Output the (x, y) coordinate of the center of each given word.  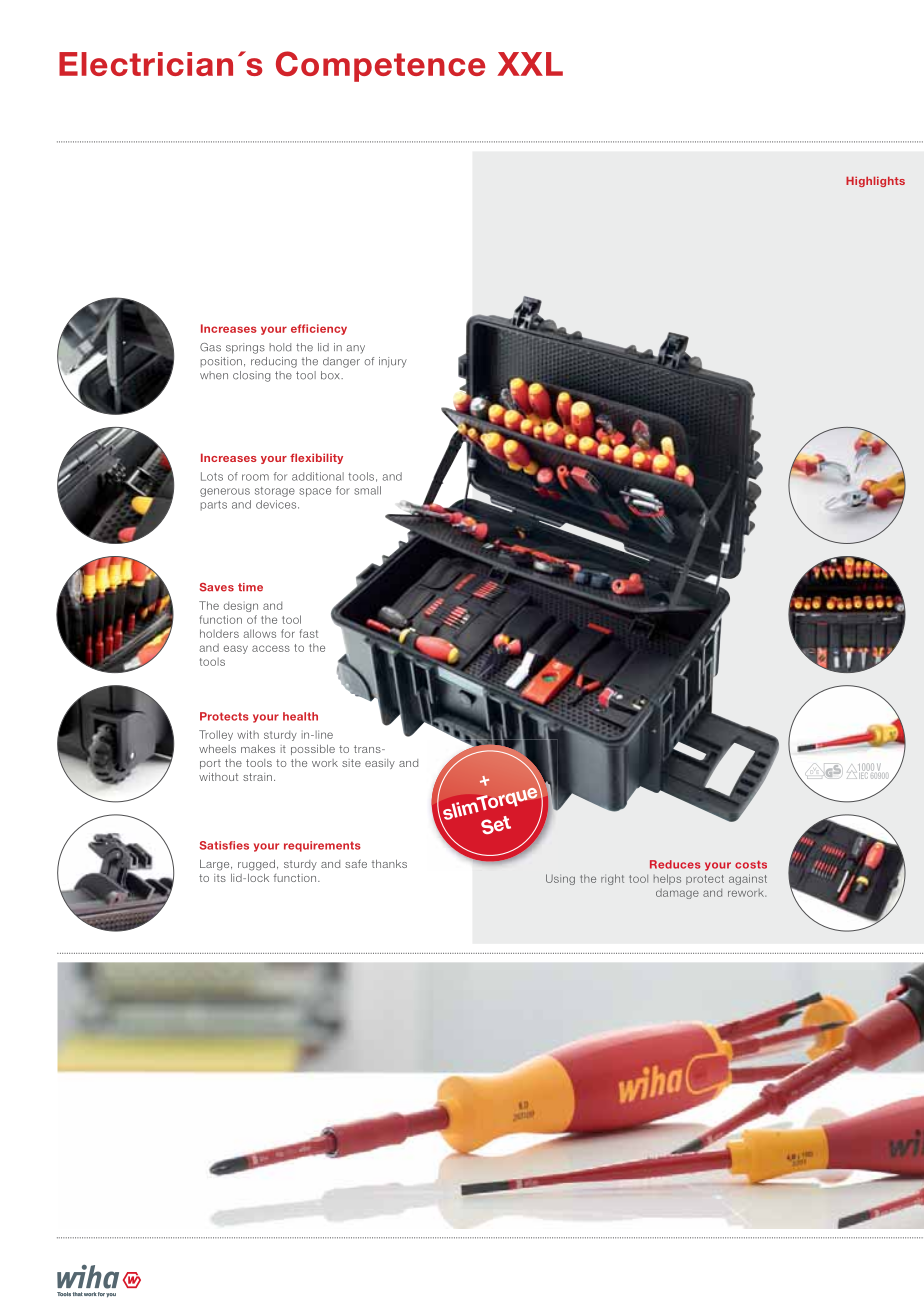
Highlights (875, 182)
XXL (530, 64)
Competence (380, 66)
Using (560, 879)
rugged (256, 865)
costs (751, 864)
